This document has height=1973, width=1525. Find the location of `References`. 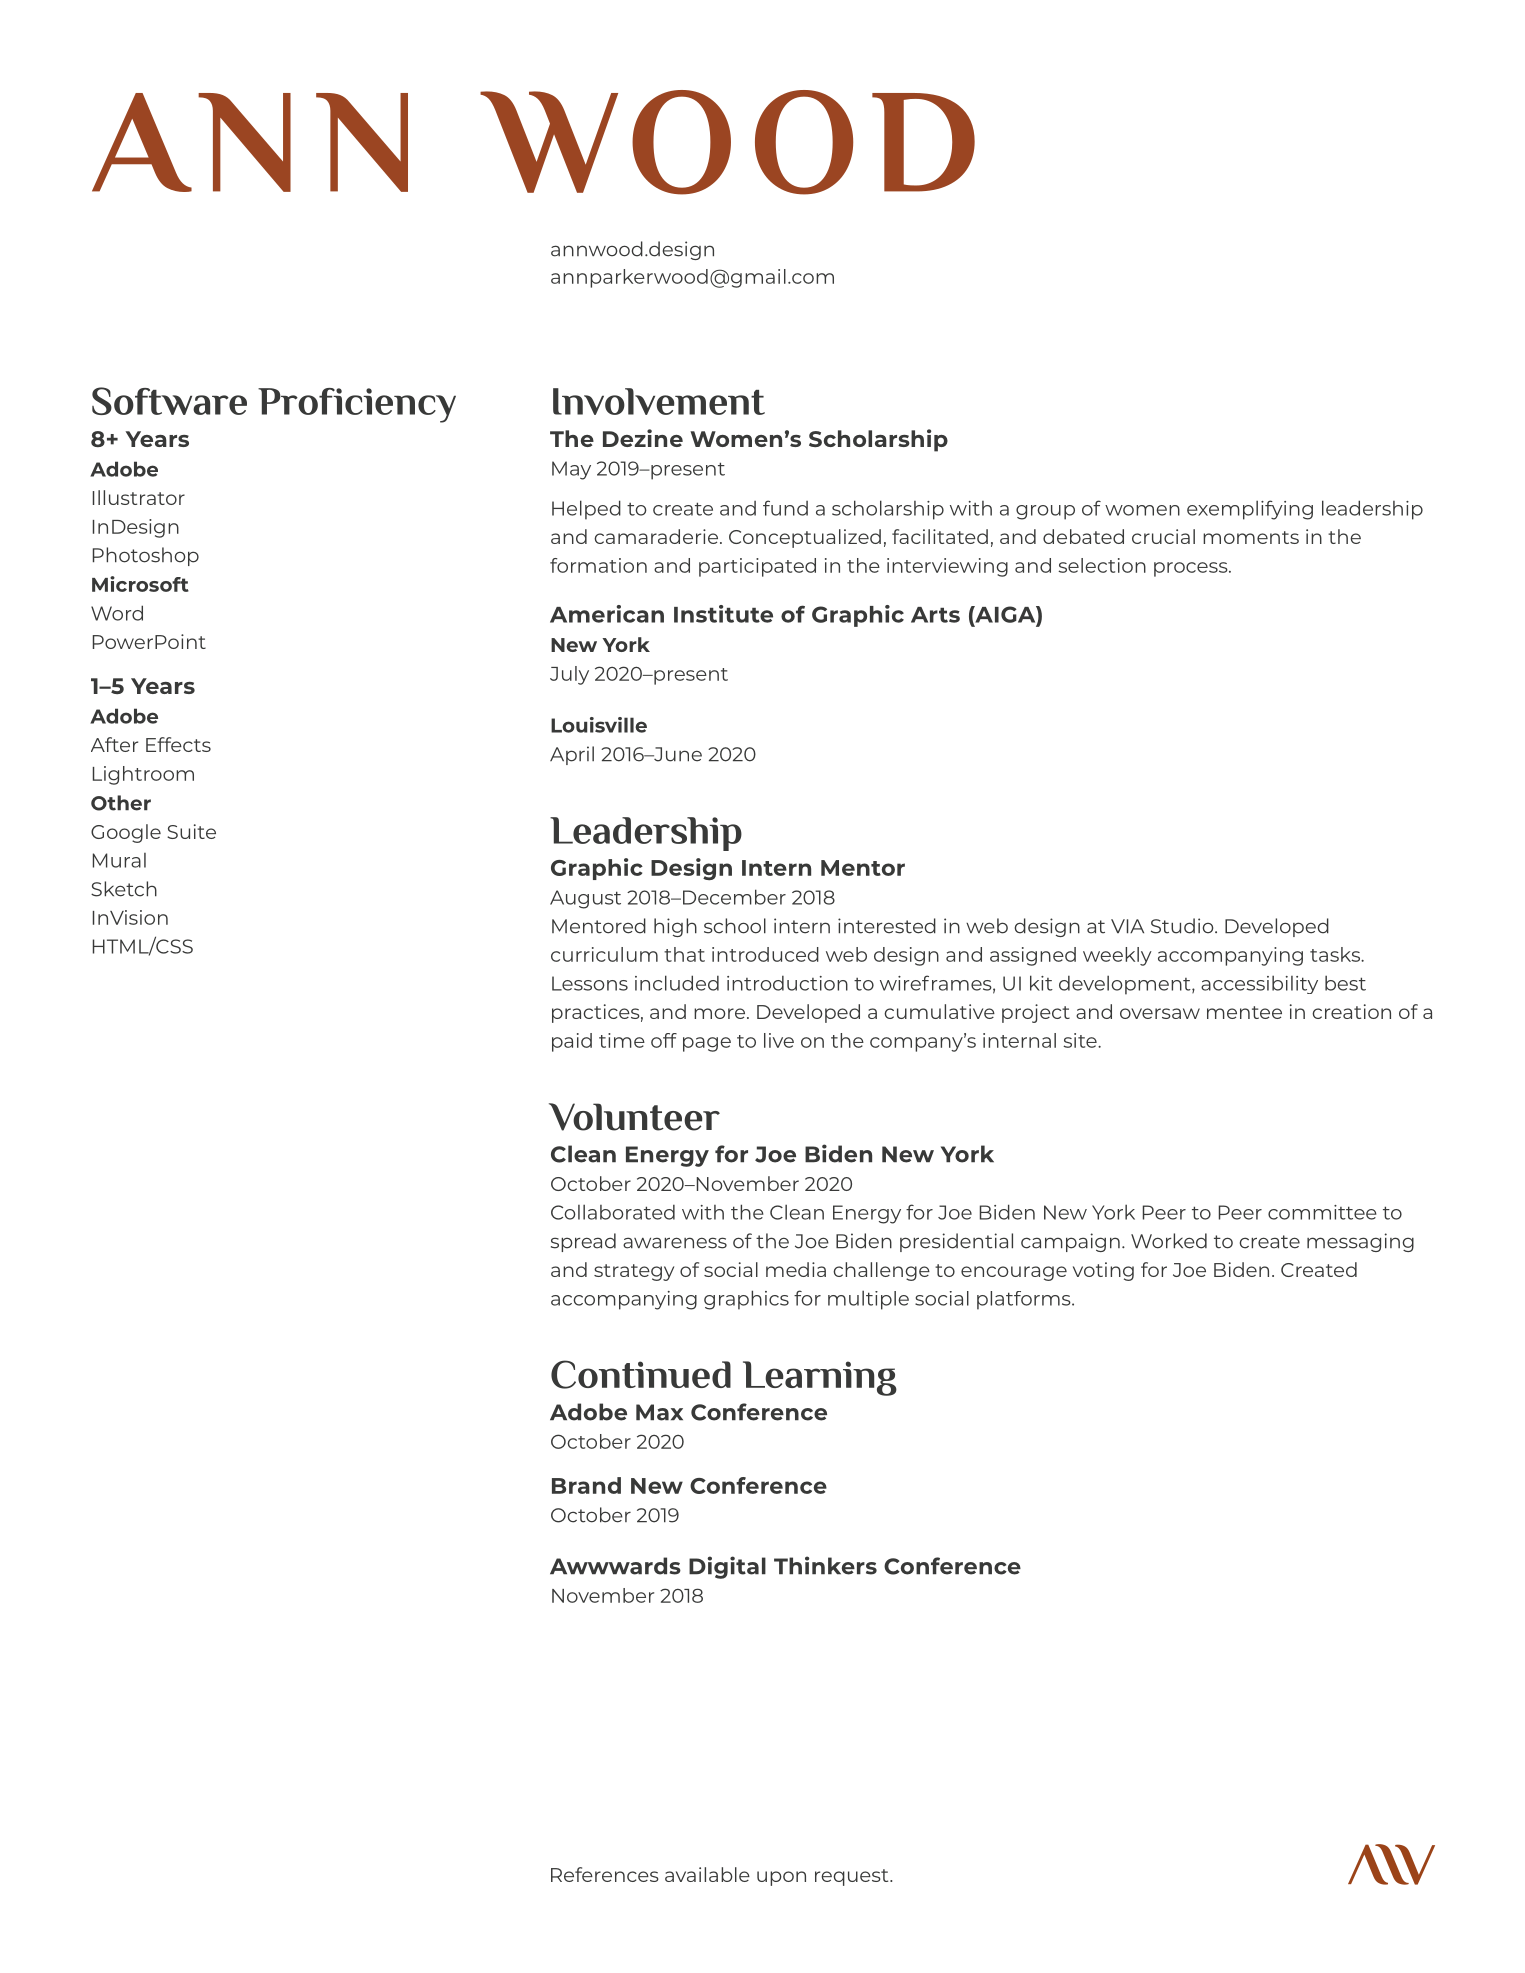

References is located at coordinates (605, 1874).
